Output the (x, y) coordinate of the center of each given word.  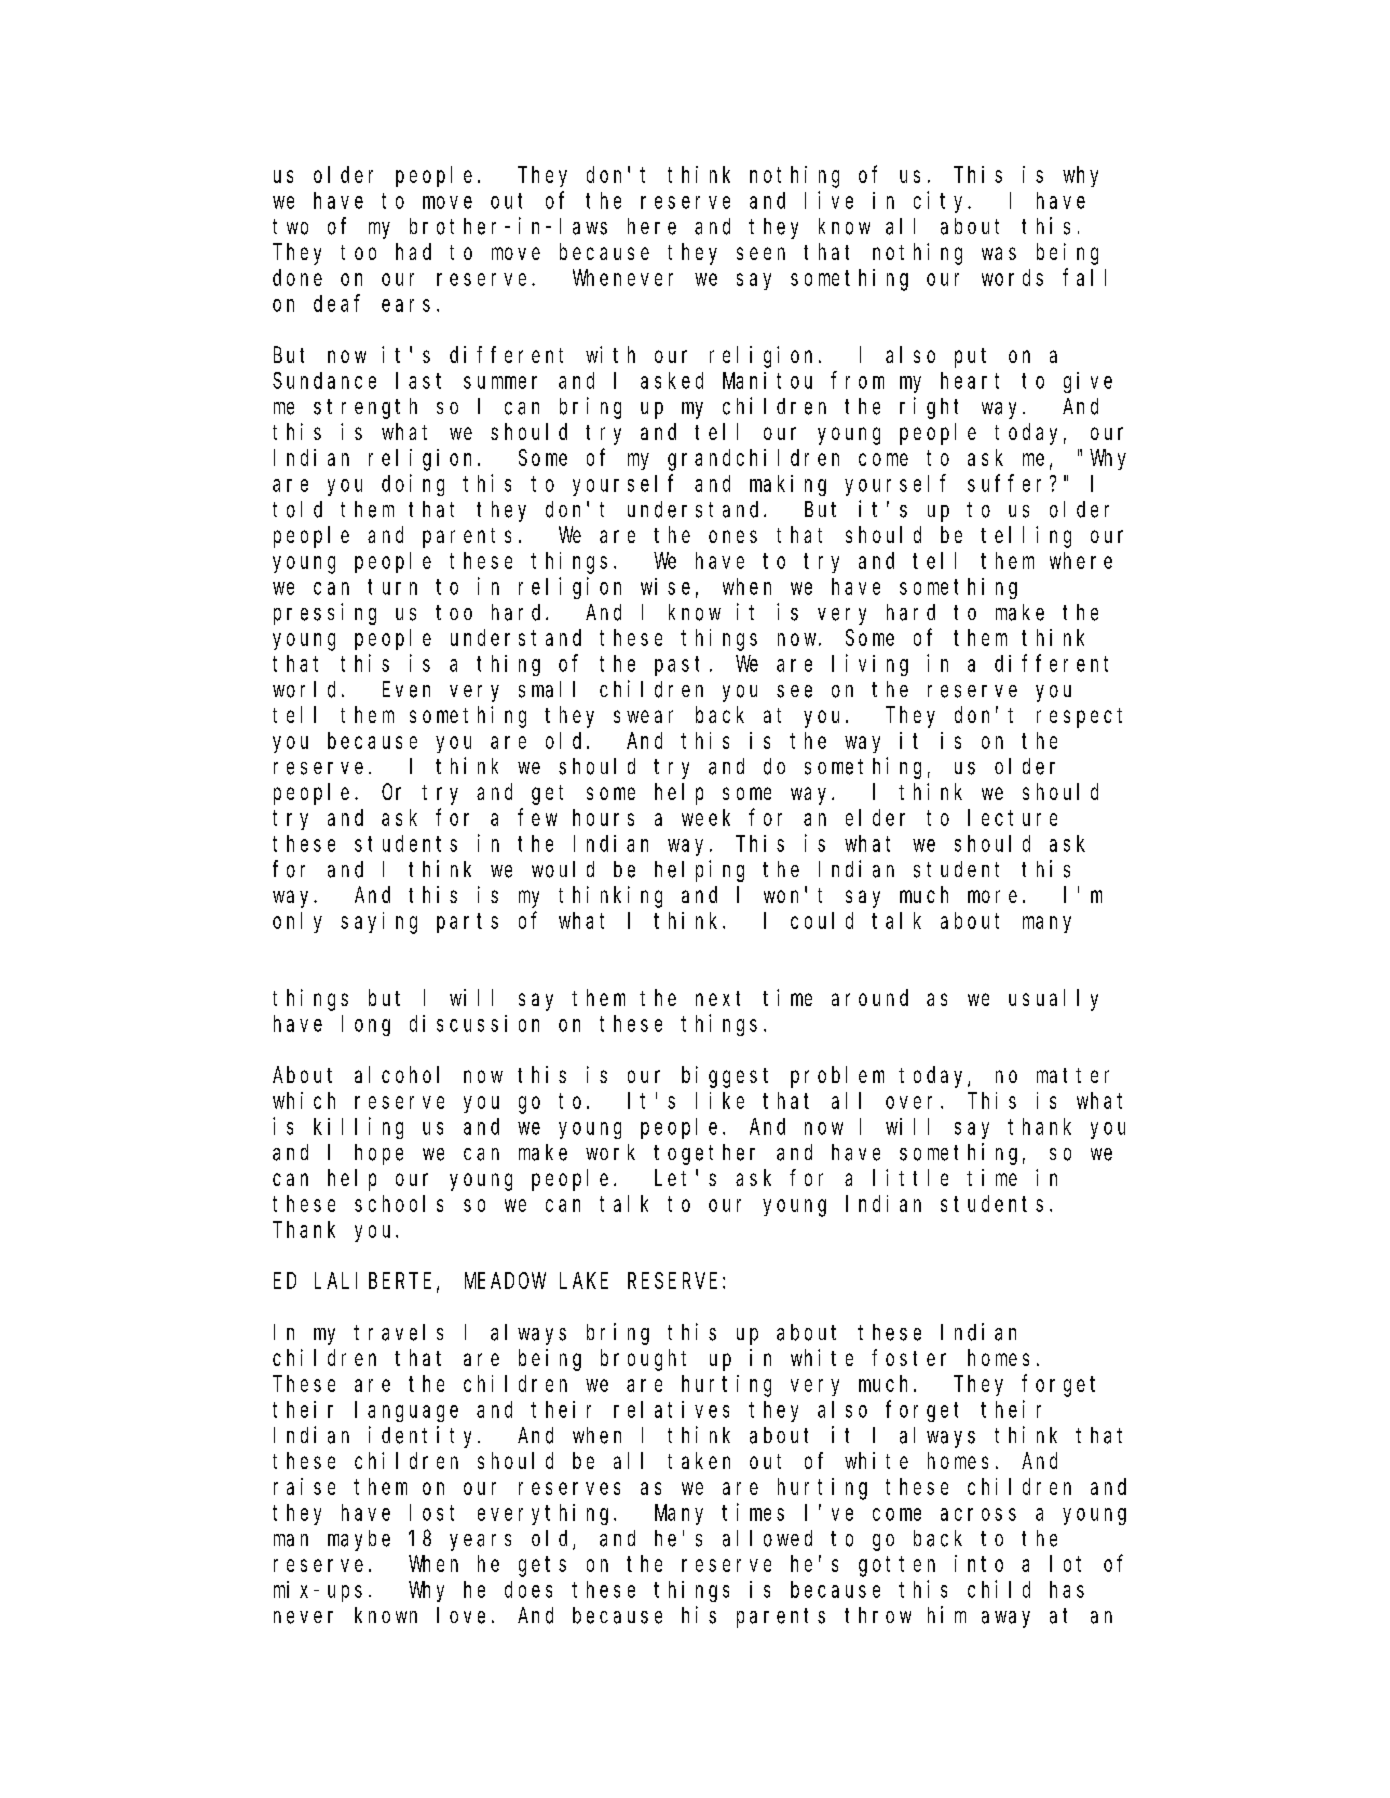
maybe (359, 1540)
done (297, 277)
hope (379, 1154)
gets (542, 1567)
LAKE (584, 1281)
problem (837, 1077)
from (857, 380)
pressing (325, 614)
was (999, 253)
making (788, 485)
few (537, 817)
